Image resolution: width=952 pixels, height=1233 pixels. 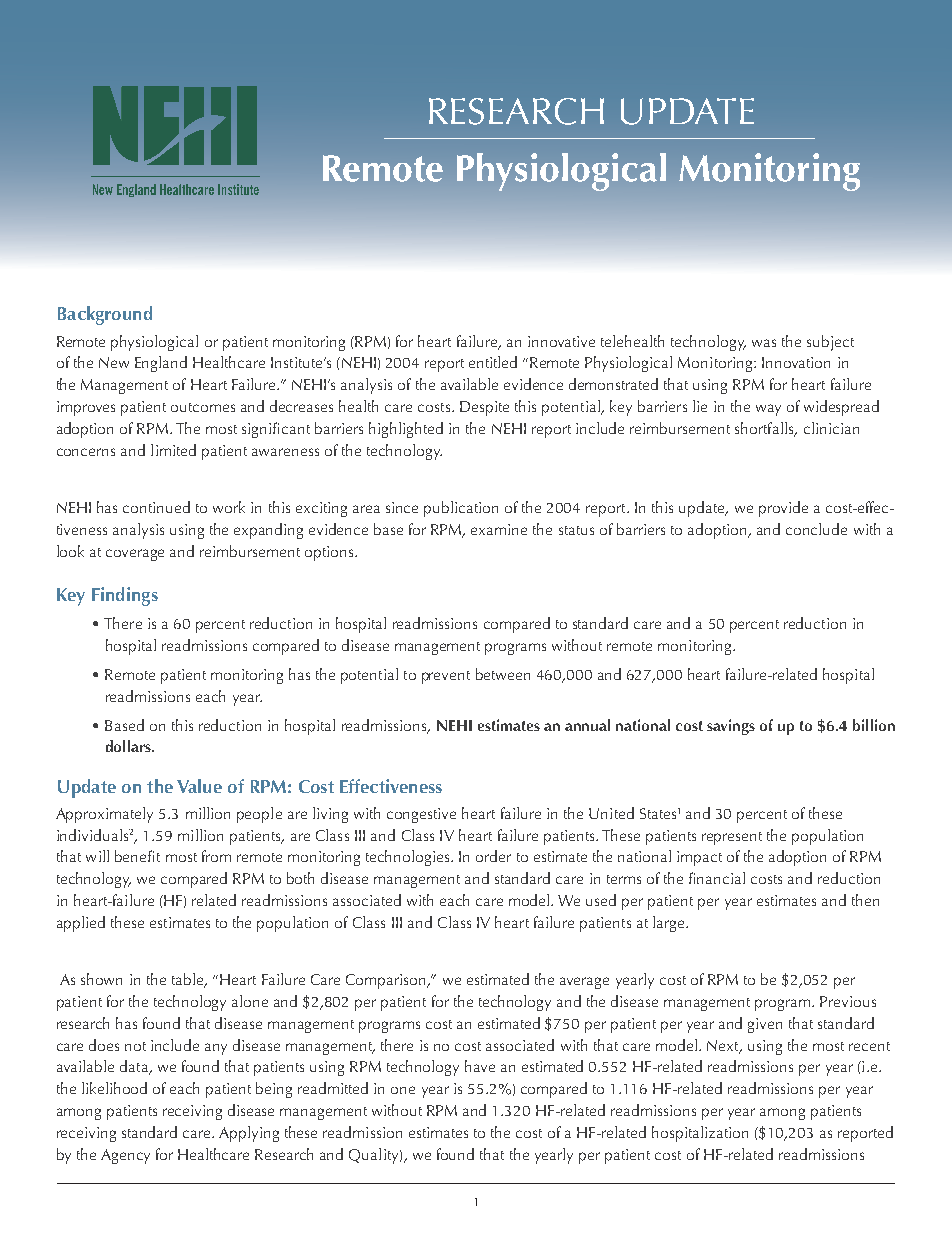 I want to click on entitled, so click(x=493, y=362).
